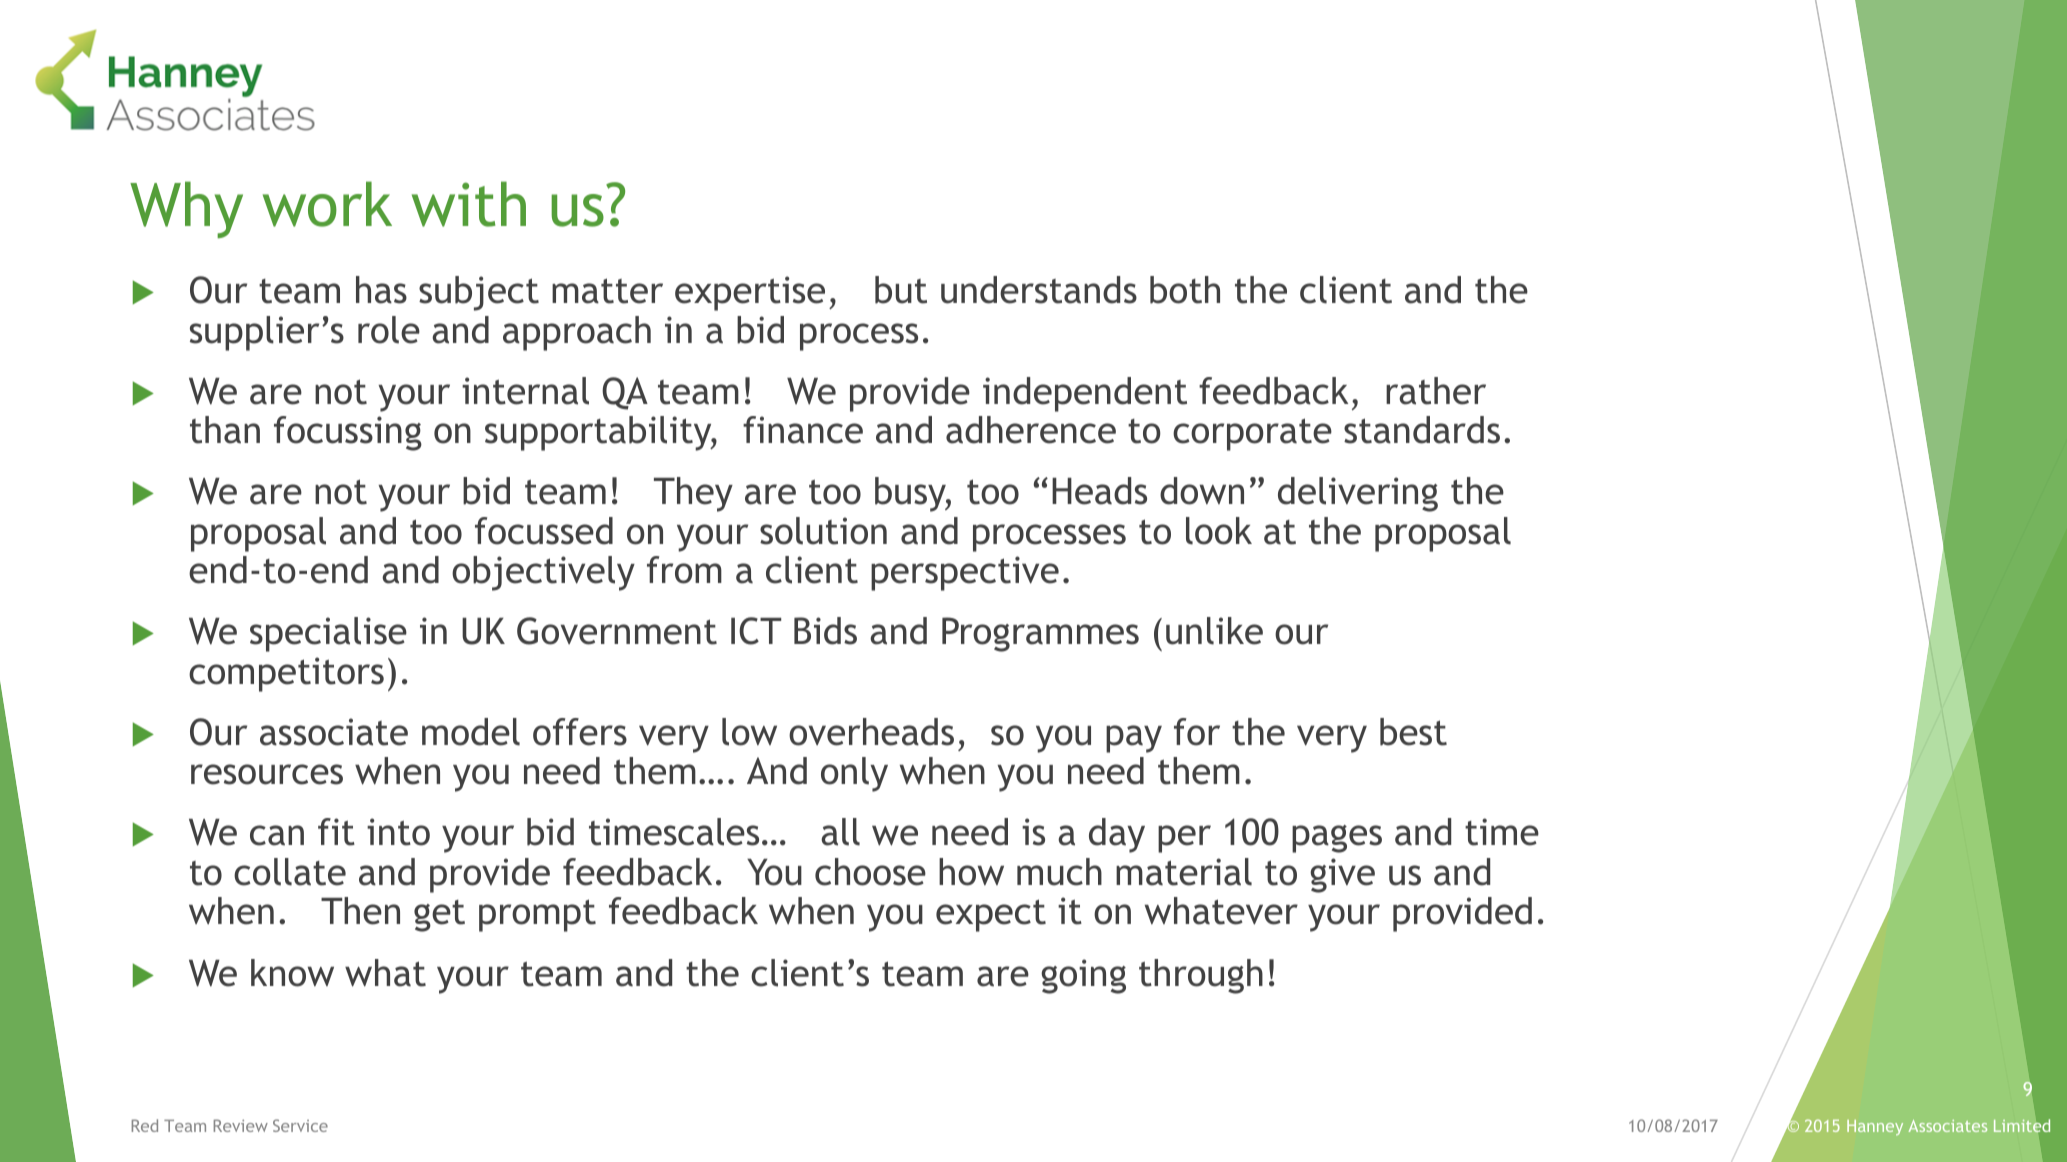 This document has height=1162, width=2067. I want to click on adherence, so click(1031, 430).
